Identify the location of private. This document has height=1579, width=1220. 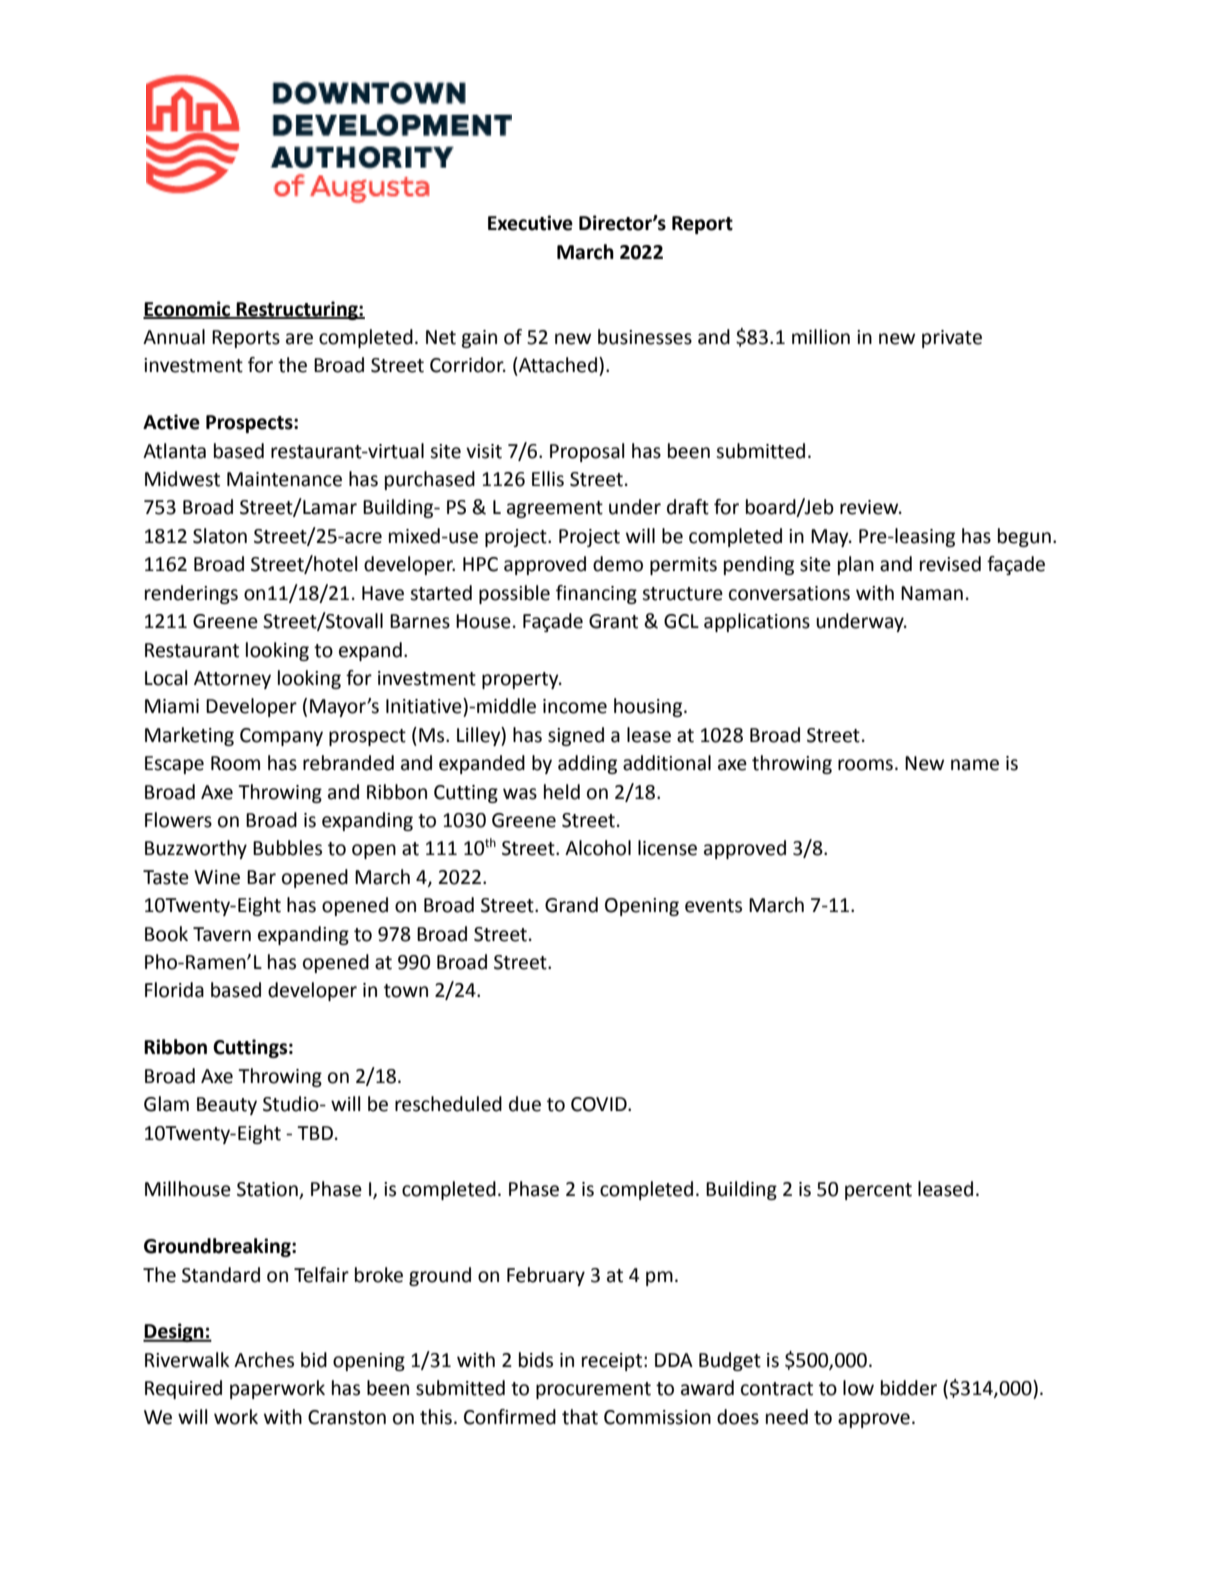
(952, 339).
